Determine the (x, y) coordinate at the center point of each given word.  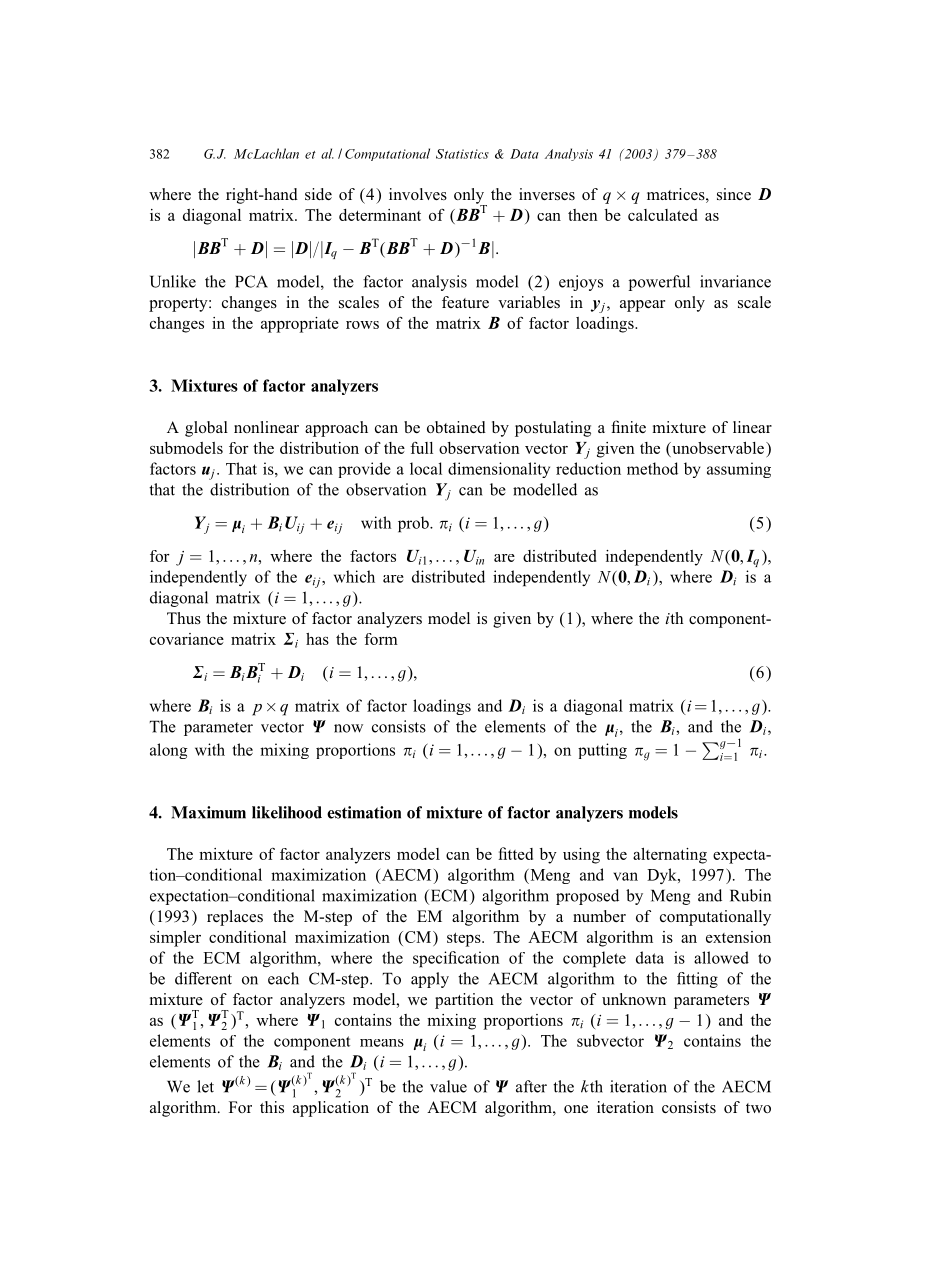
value (448, 1086)
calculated (663, 215)
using (581, 856)
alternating (670, 856)
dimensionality (499, 470)
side (318, 194)
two (758, 1108)
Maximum (208, 812)
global (206, 429)
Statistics (462, 154)
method (652, 468)
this (272, 1107)
